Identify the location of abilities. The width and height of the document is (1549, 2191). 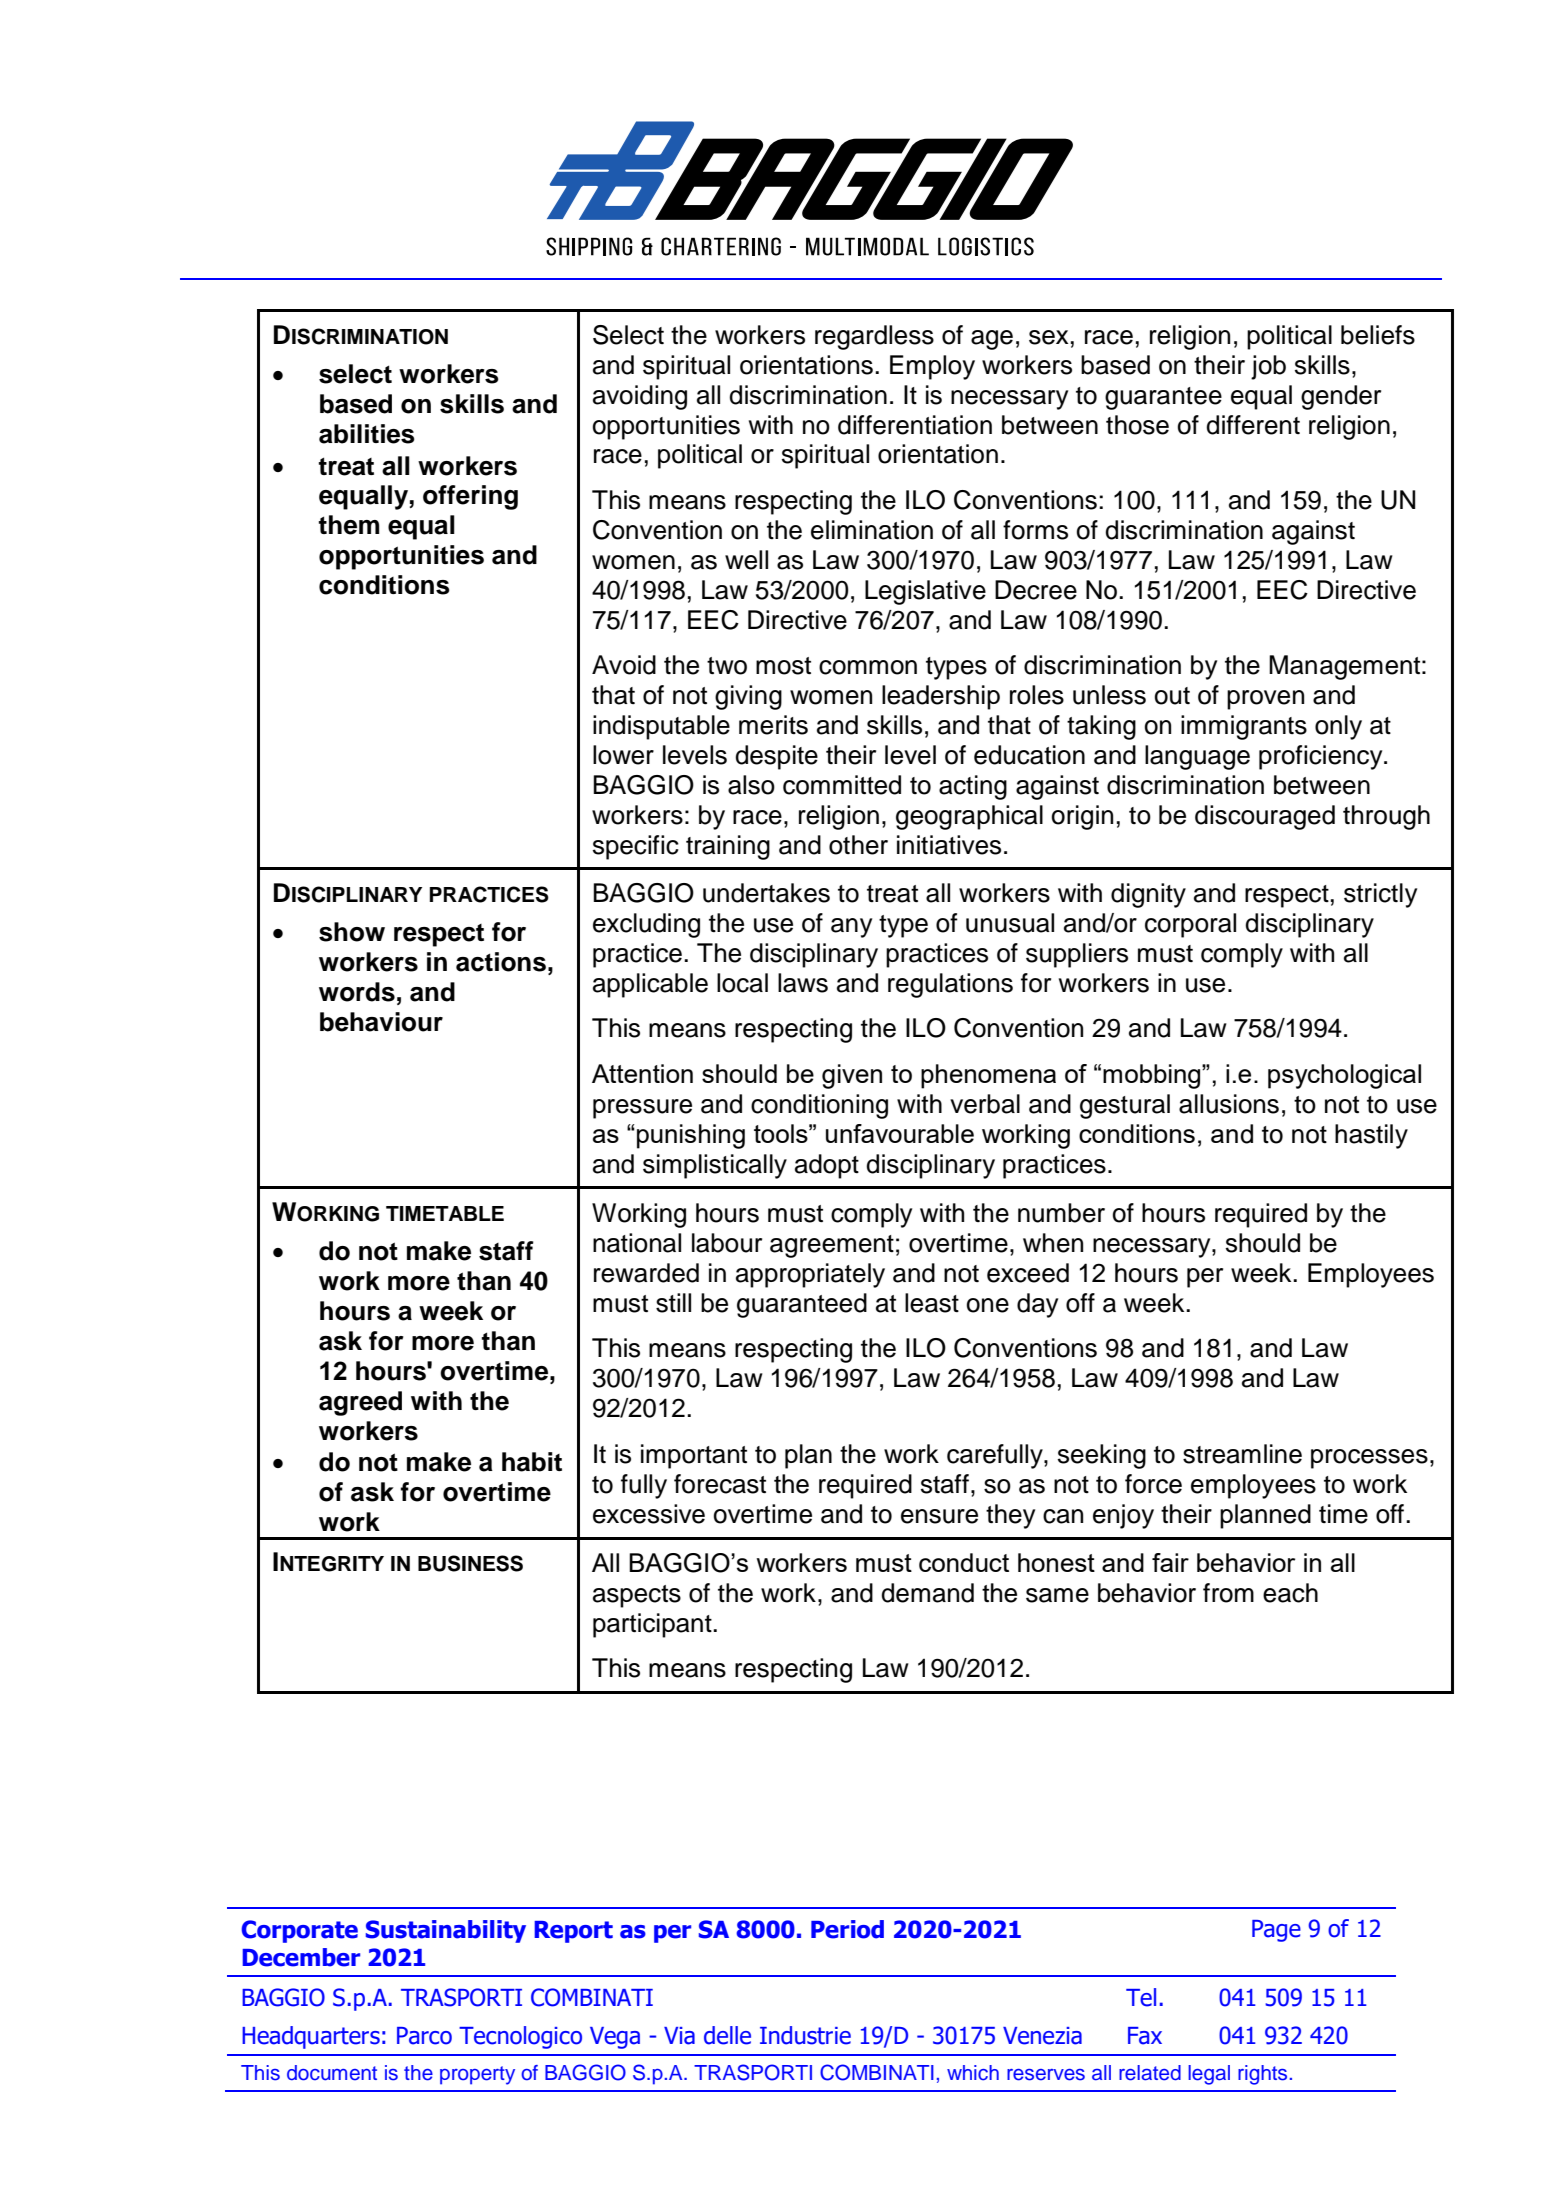
(367, 434).
